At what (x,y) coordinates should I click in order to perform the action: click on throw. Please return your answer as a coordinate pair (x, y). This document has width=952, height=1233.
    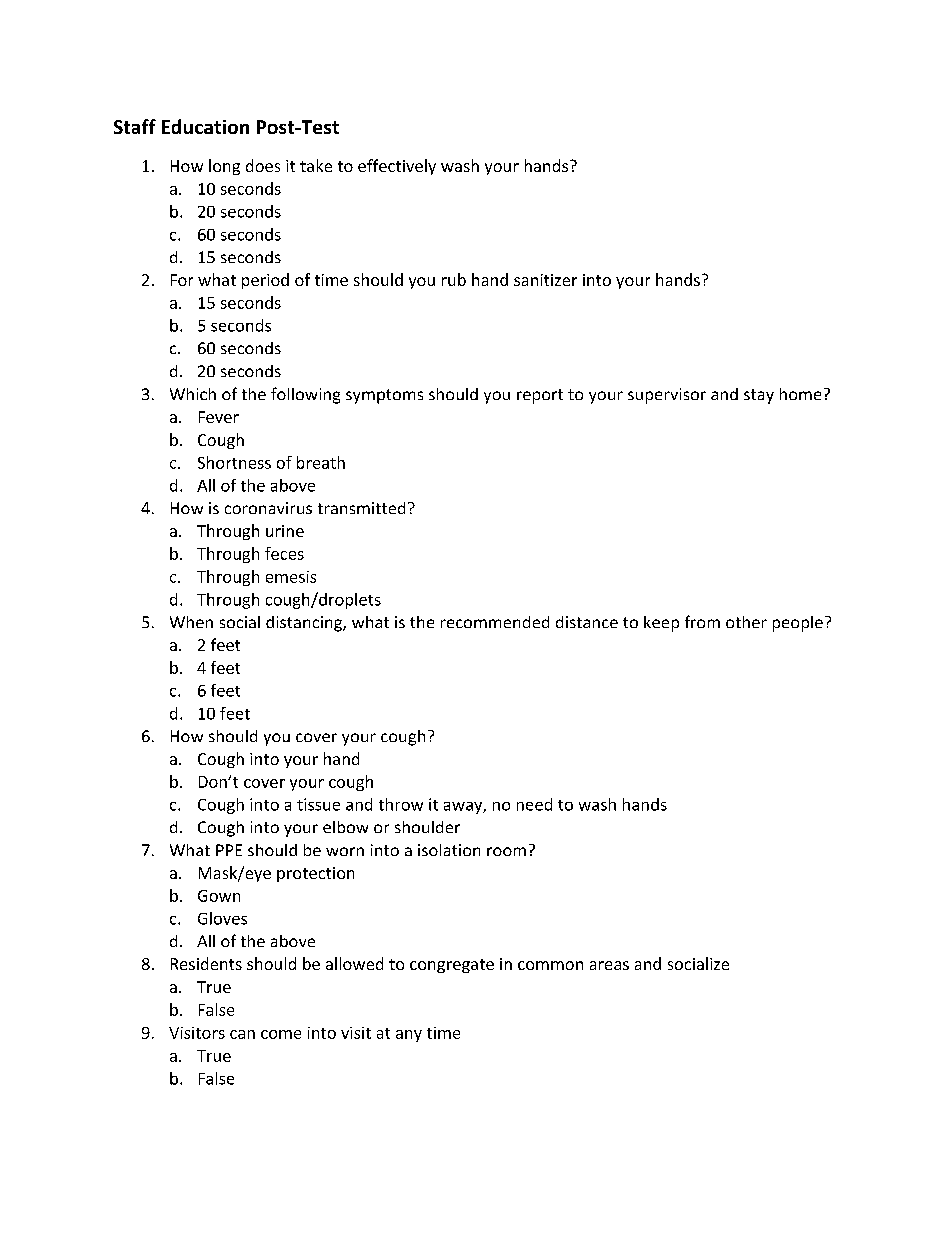
    Looking at the image, I should click on (401, 804).
